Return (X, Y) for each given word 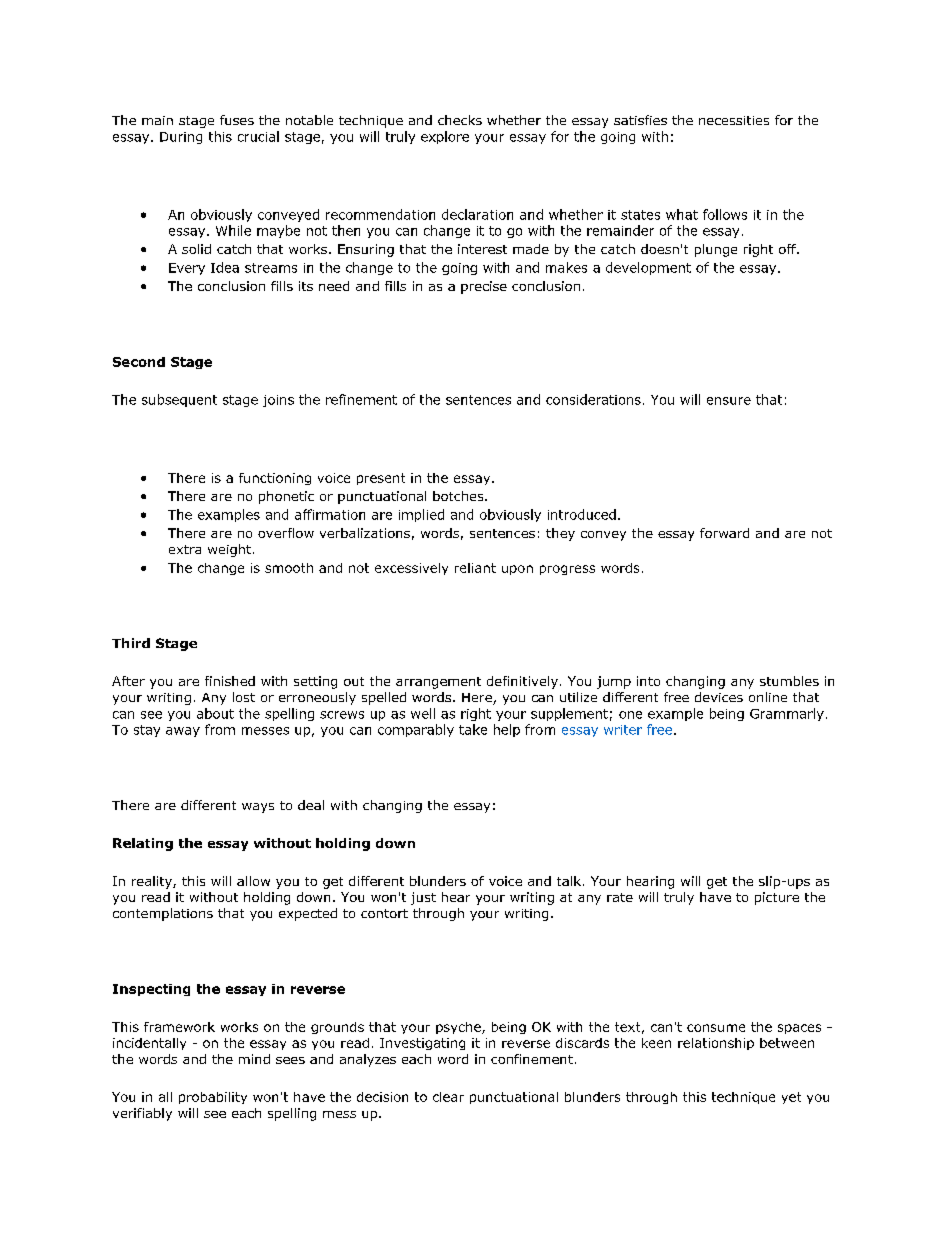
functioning (275, 479)
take (473, 729)
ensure (729, 401)
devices (719, 697)
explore (445, 137)
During (181, 138)
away (183, 732)
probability (213, 1098)
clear (448, 1097)
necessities (734, 120)
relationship (716, 1044)
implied (421, 515)
